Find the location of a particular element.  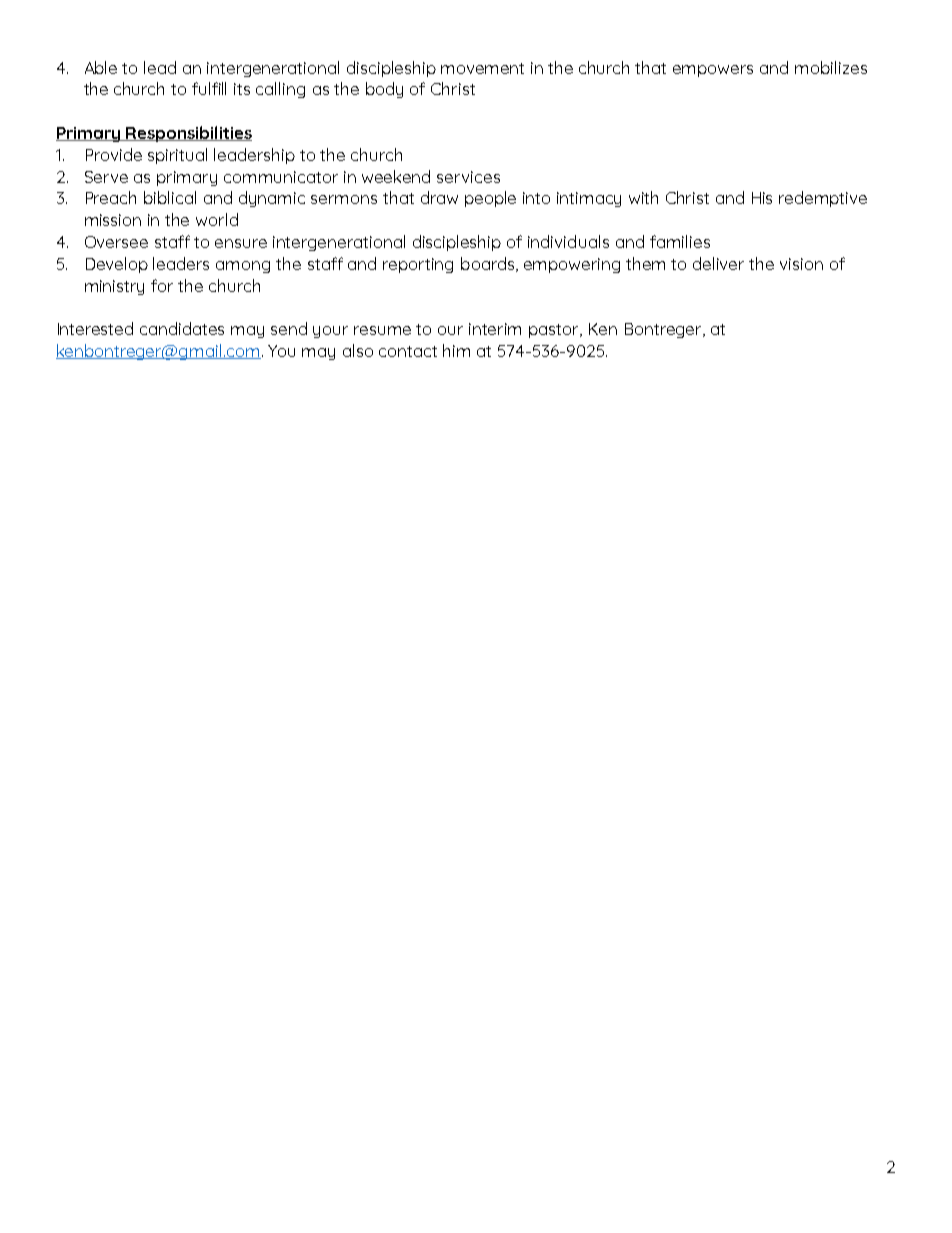

boards is located at coordinates (489, 264).
